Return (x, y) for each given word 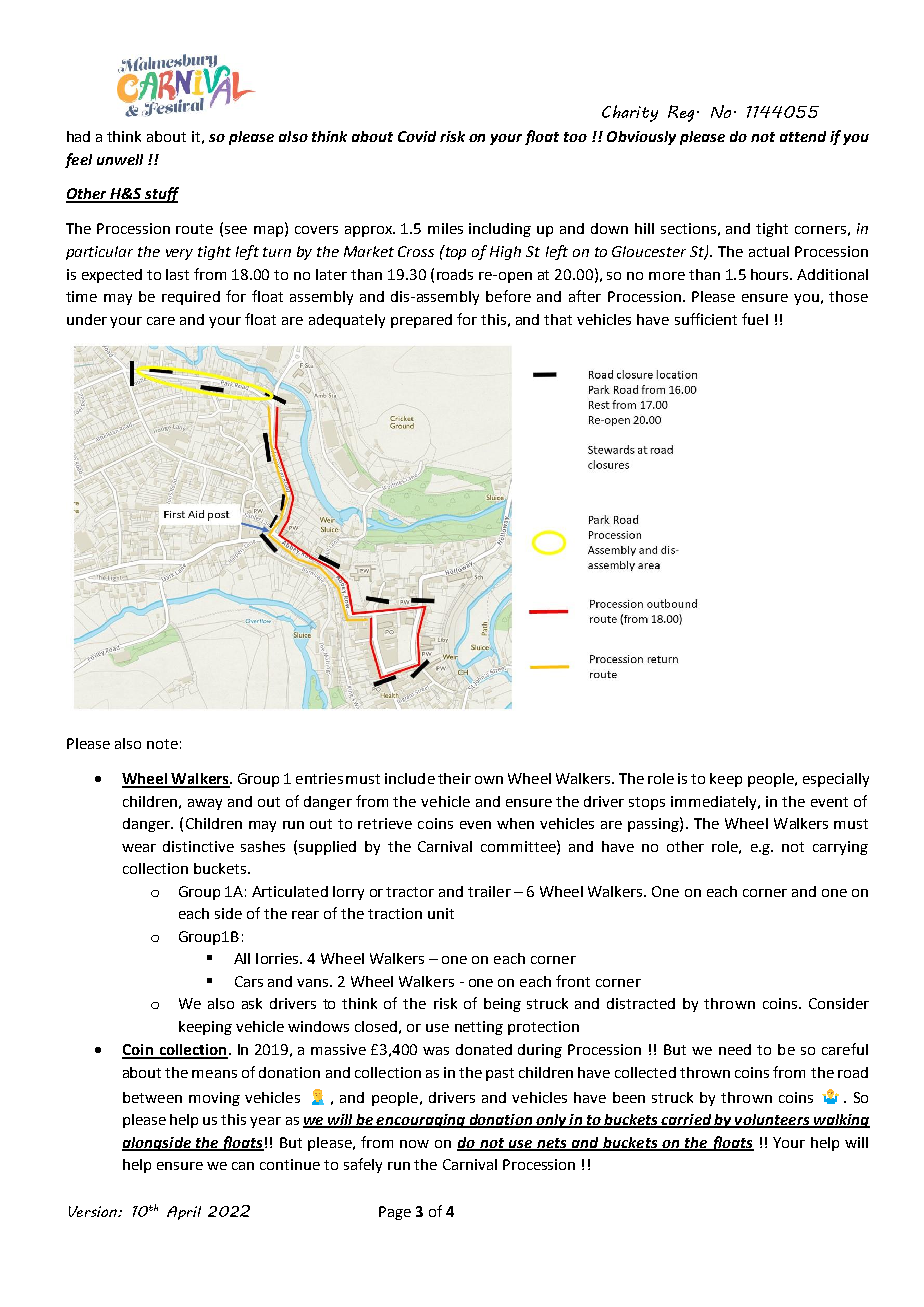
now (414, 1144)
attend (803, 136)
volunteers (772, 1121)
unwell (120, 159)
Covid (417, 136)
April (184, 1213)
